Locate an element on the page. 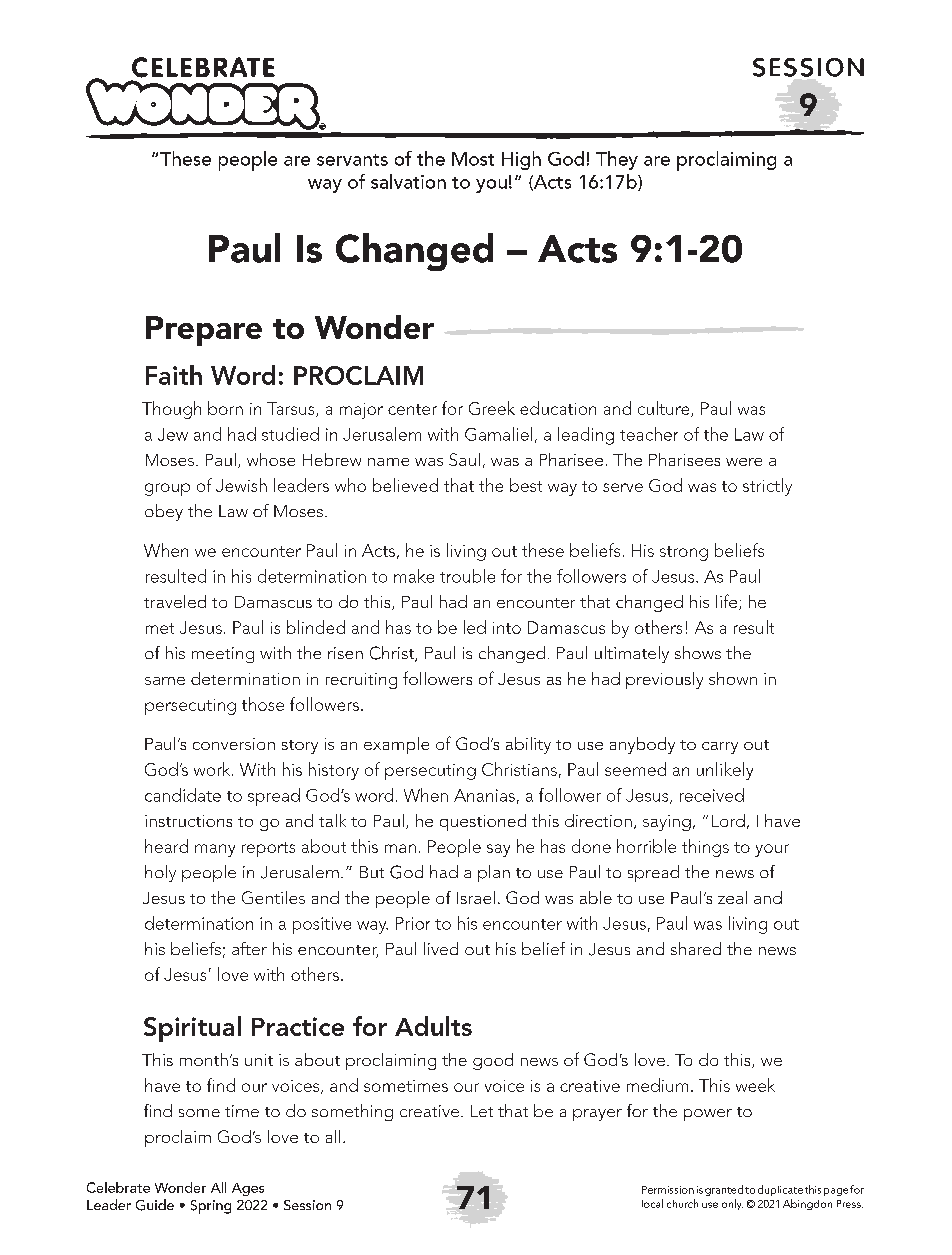 This image has width=952, height=1255. They is located at coordinates (617, 160).
